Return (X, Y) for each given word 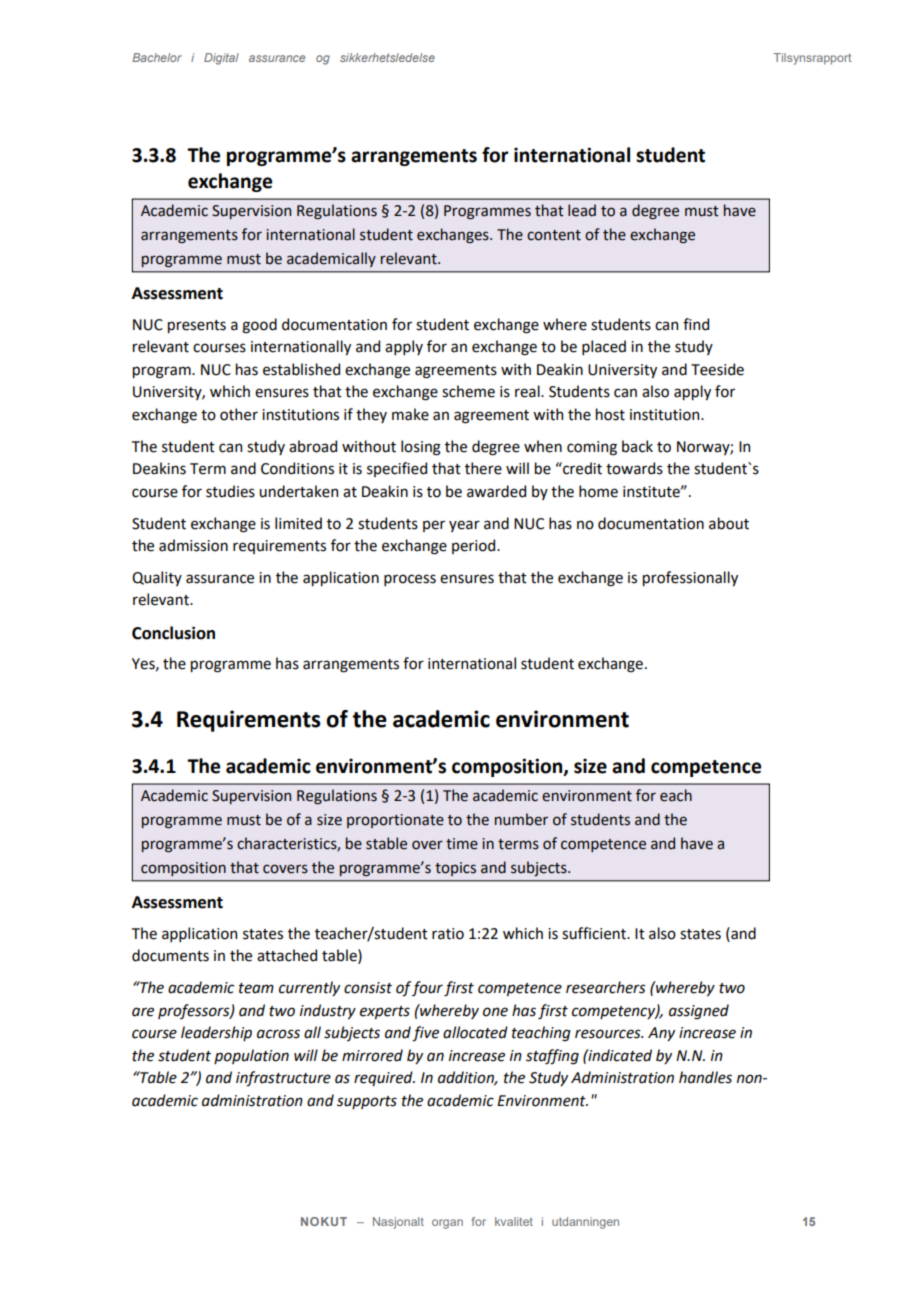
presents (197, 326)
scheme (468, 391)
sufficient (595, 933)
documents (170, 955)
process (410, 580)
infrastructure (283, 1079)
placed (604, 347)
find (696, 324)
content (554, 235)
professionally (690, 578)
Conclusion (173, 633)
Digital (221, 59)
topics (455, 869)
